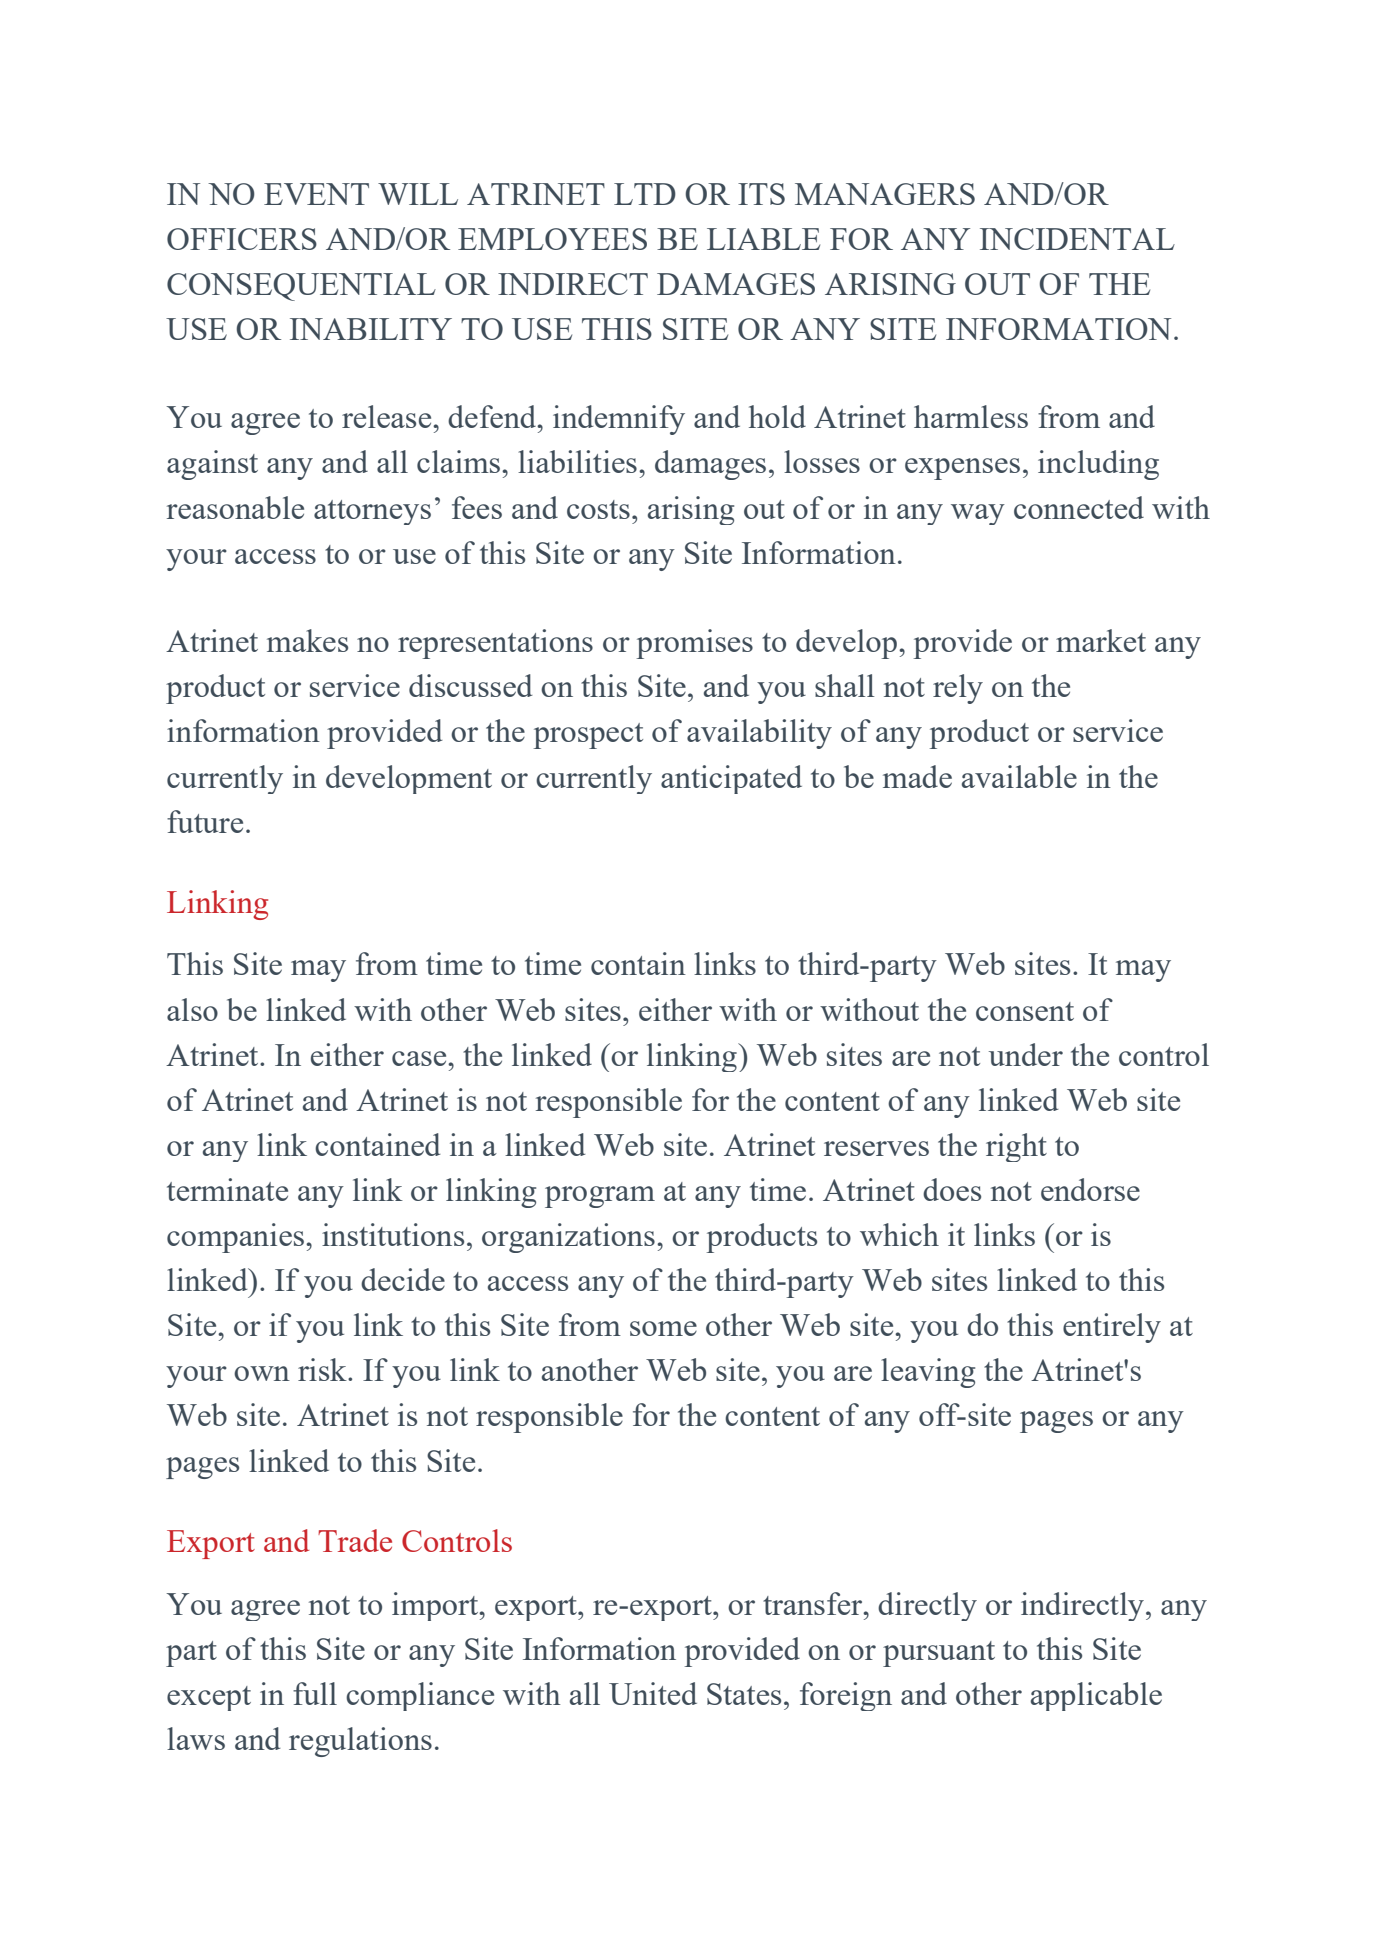 The height and width of the screenshot is (1947, 1377). Describe the element at coordinates (307, 640) in the screenshot. I see `makes` at that location.
